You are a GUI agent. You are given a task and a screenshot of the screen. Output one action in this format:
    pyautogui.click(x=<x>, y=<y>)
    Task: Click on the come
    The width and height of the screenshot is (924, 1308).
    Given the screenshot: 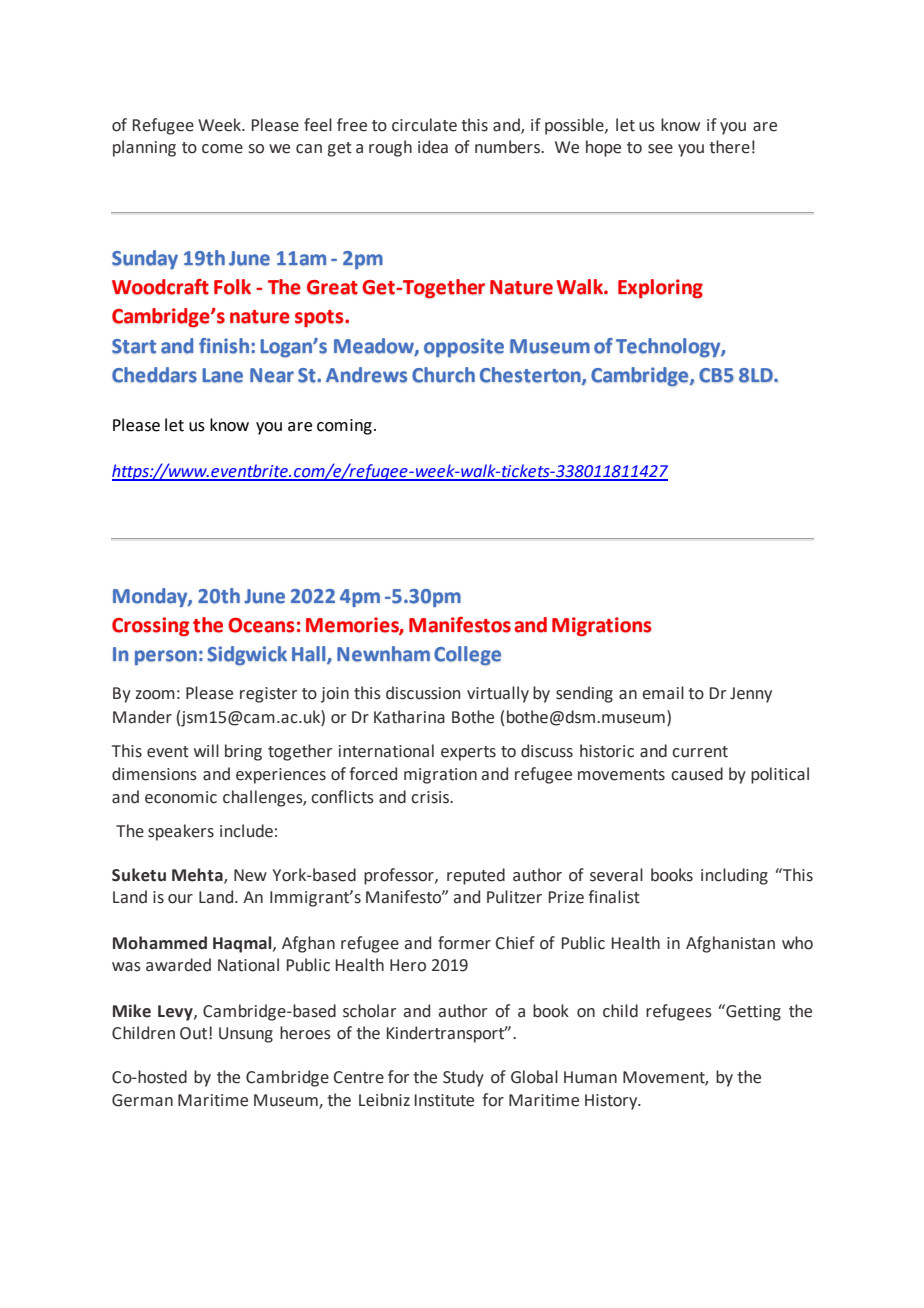 What is the action you would take?
    pyautogui.click(x=222, y=149)
